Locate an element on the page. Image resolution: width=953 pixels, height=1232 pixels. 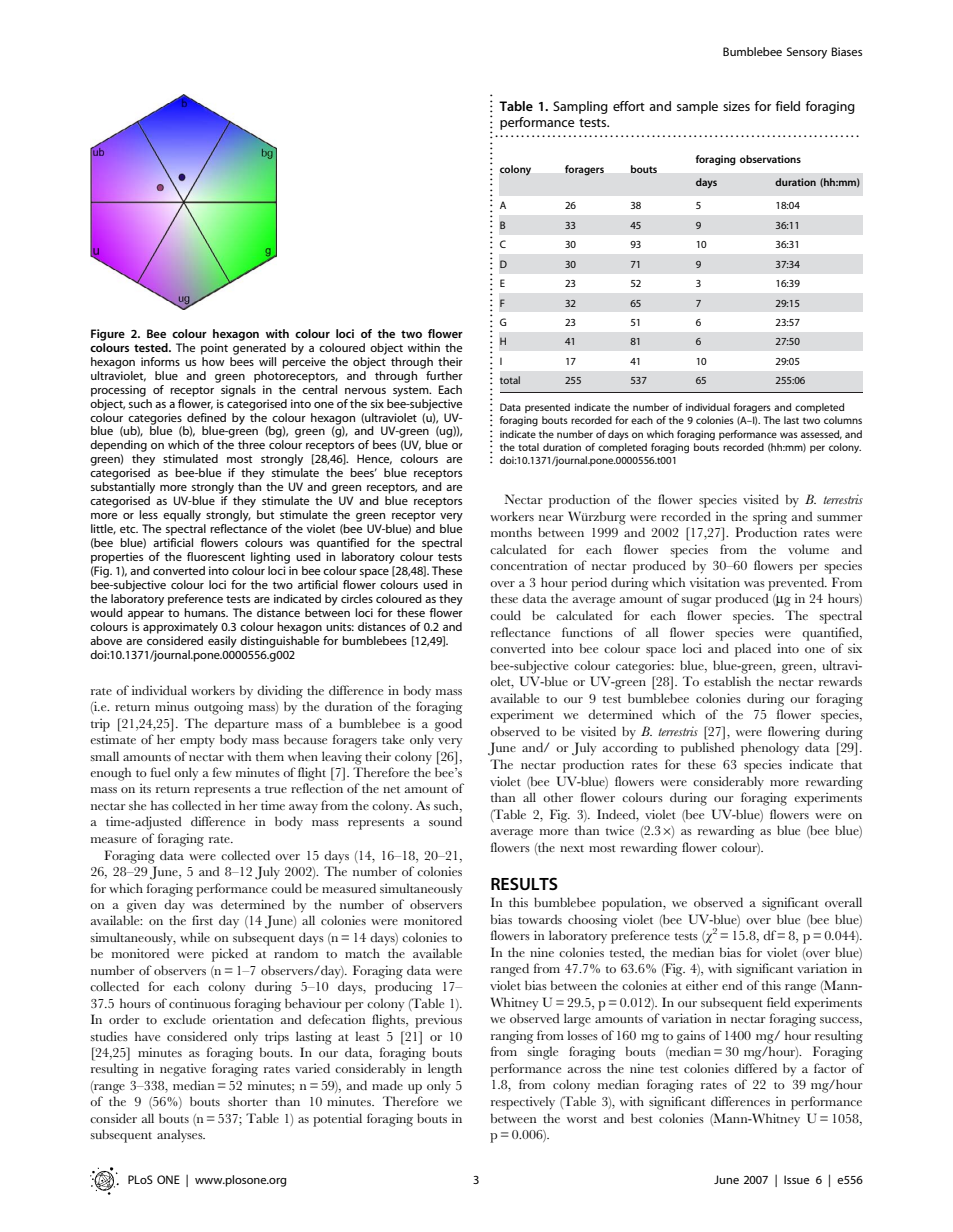
defined is located at coordinates (206, 417).
